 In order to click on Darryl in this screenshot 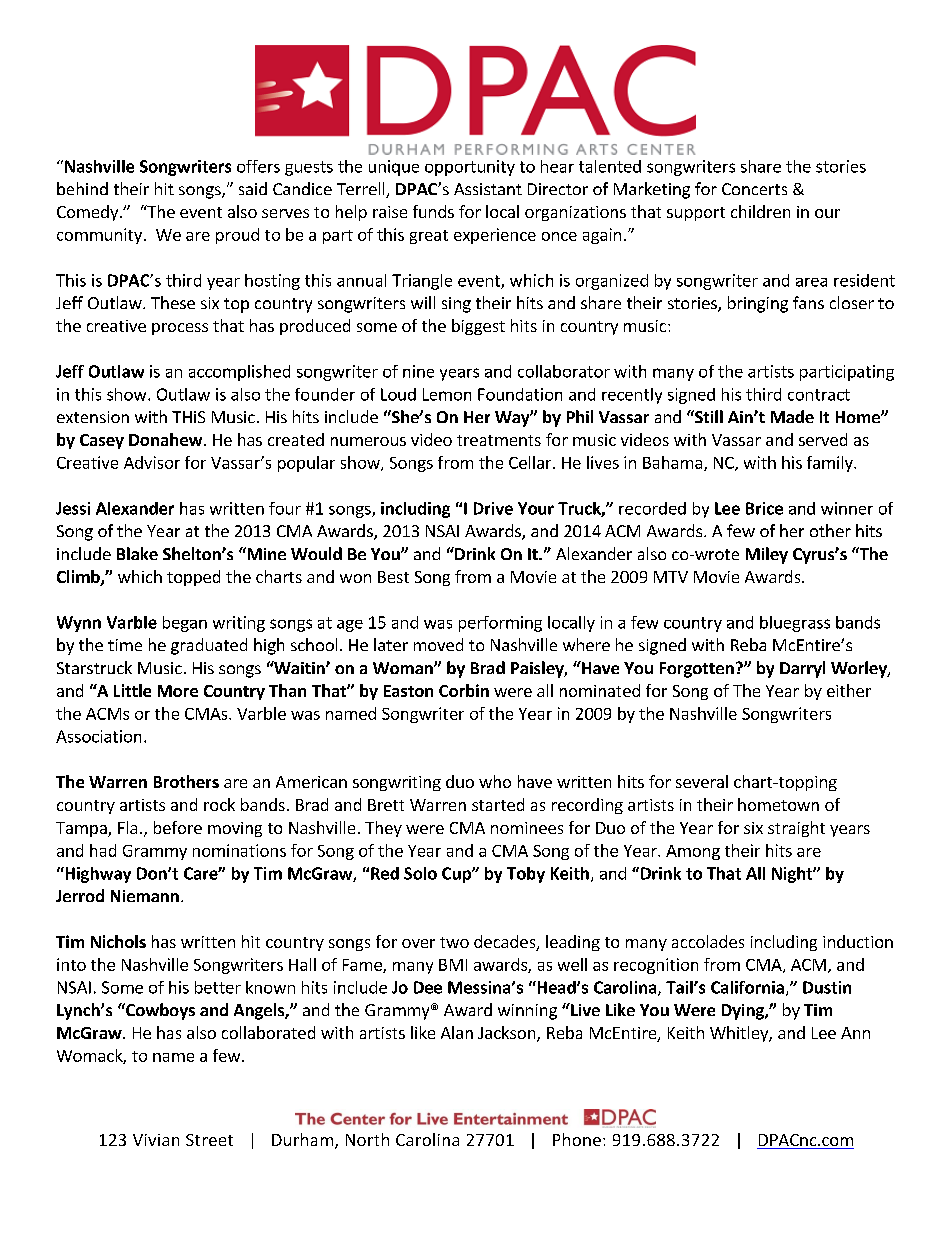, I will do `click(802, 669)`.
